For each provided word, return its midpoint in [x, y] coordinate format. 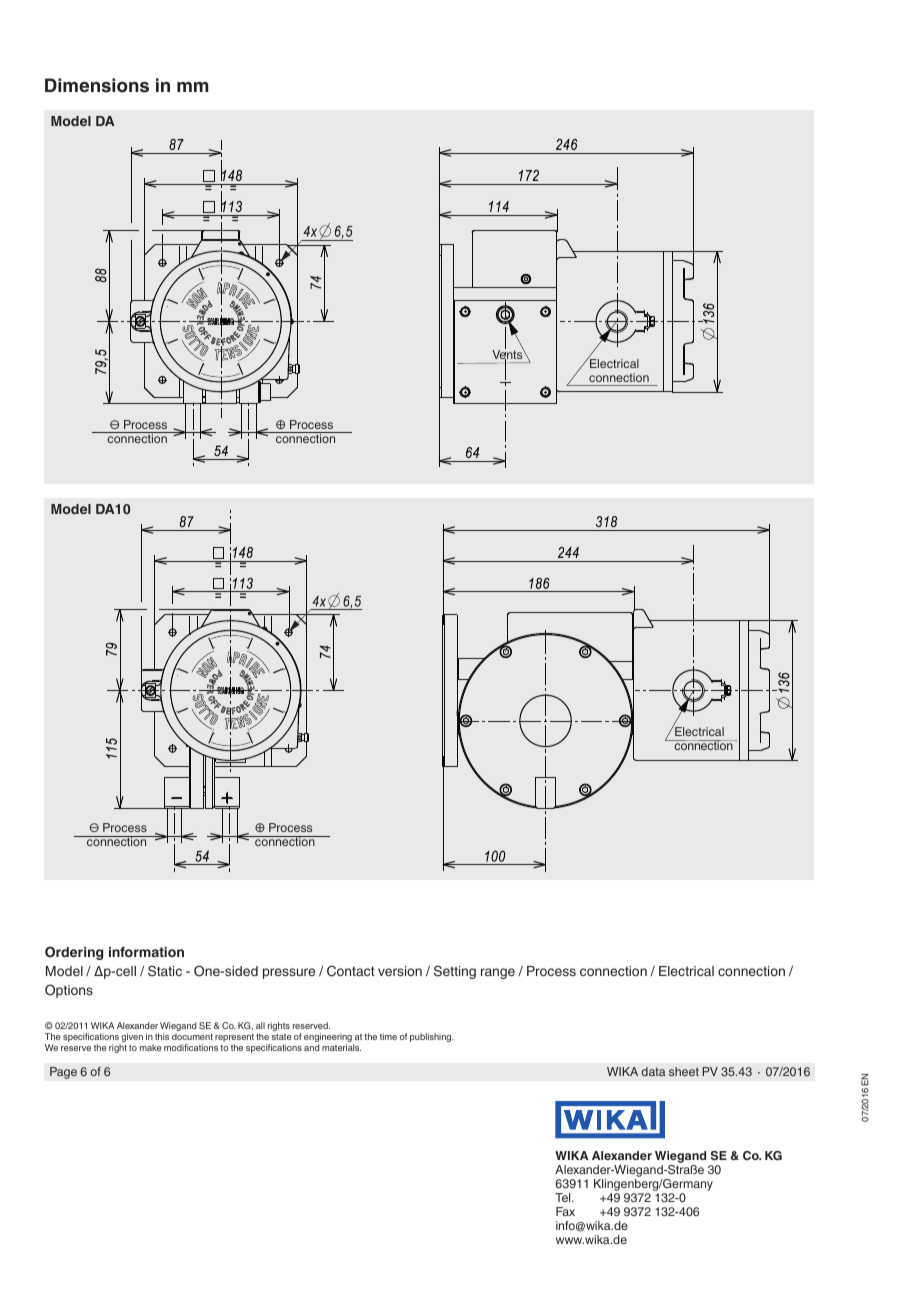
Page [63, 1073]
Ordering [74, 953]
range [498, 973]
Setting [455, 972]
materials [341, 1047]
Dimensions [97, 85]
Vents [509, 355]
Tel [564, 1197]
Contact [351, 971]
